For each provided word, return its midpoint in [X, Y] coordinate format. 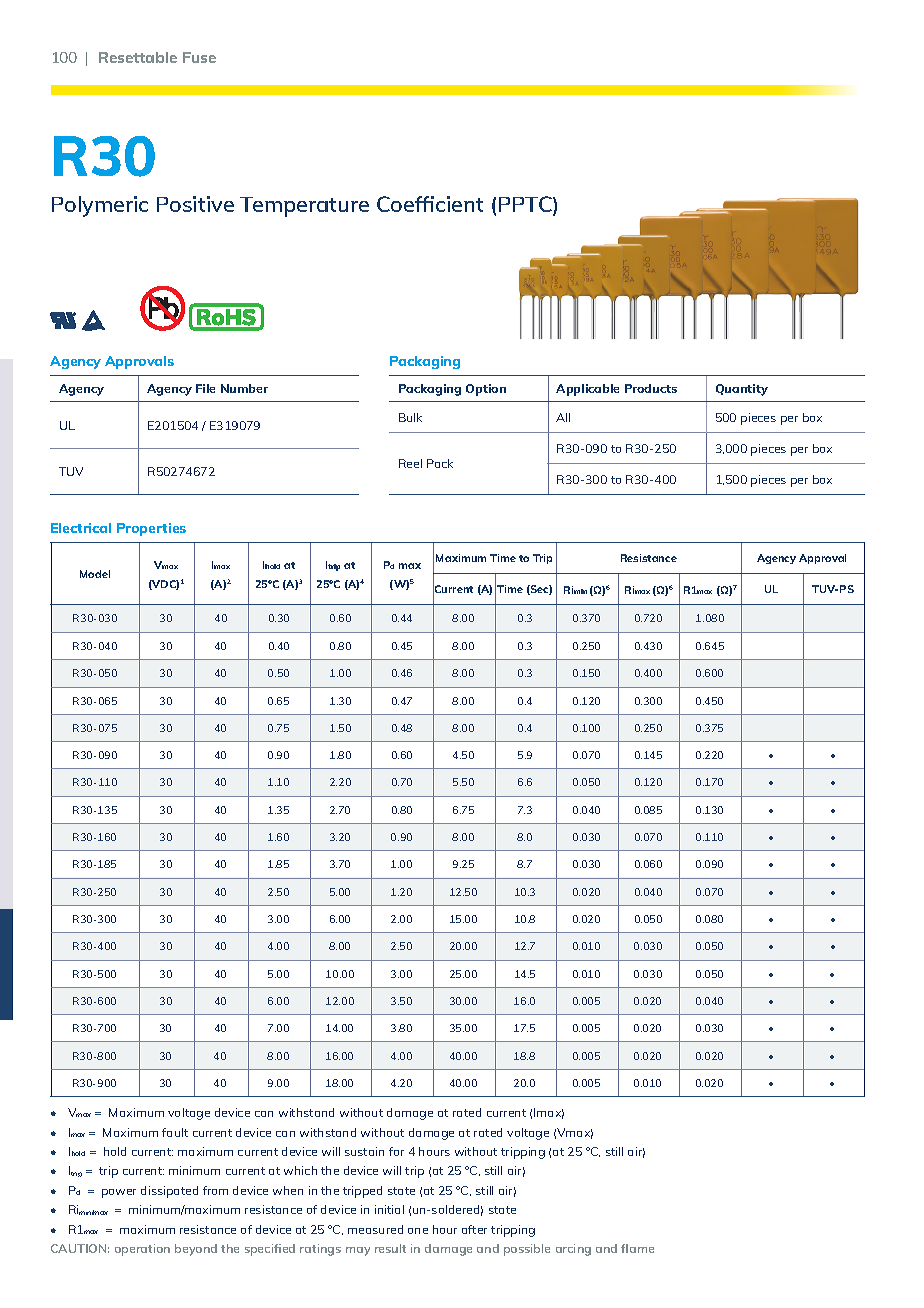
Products [651, 388]
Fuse [199, 57]
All [563, 417]
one [418, 1231]
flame [637, 1248]
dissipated [169, 1192]
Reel [410, 463]
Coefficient [430, 204]
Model [95, 574]
